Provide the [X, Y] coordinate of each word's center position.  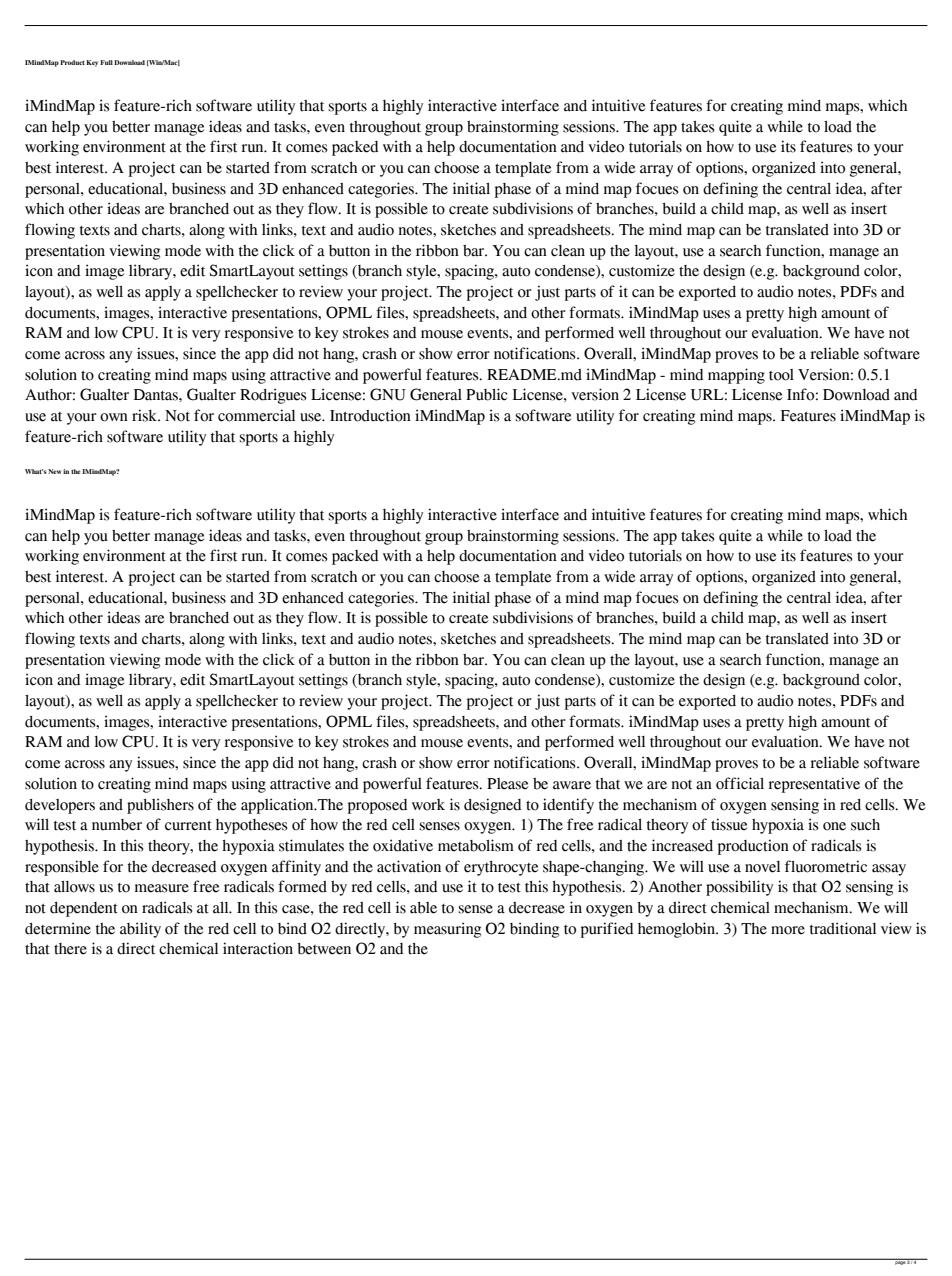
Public [487, 394]
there [70, 949]
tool [781, 375]
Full [106, 62]
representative [814, 785]
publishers [160, 806]
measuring [447, 930]
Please [507, 784]
